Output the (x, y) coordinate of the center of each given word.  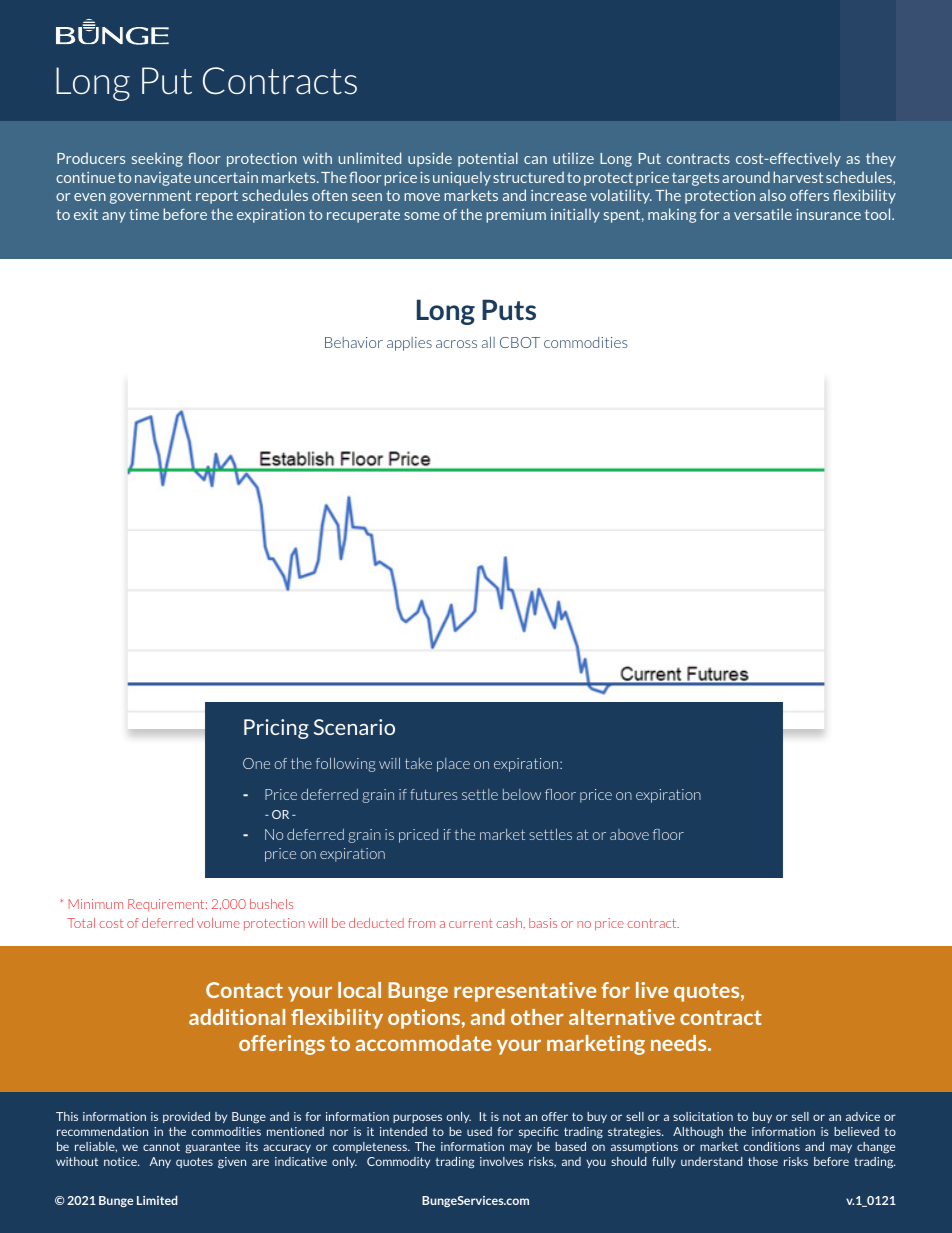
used (479, 1131)
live (652, 990)
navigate (163, 179)
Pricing (276, 729)
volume (218, 923)
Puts (509, 309)
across (456, 344)
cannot (161, 1147)
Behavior (354, 342)
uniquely (462, 178)
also (773, 195)
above (629, 834)
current (471, 923)
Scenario (354, 727)
